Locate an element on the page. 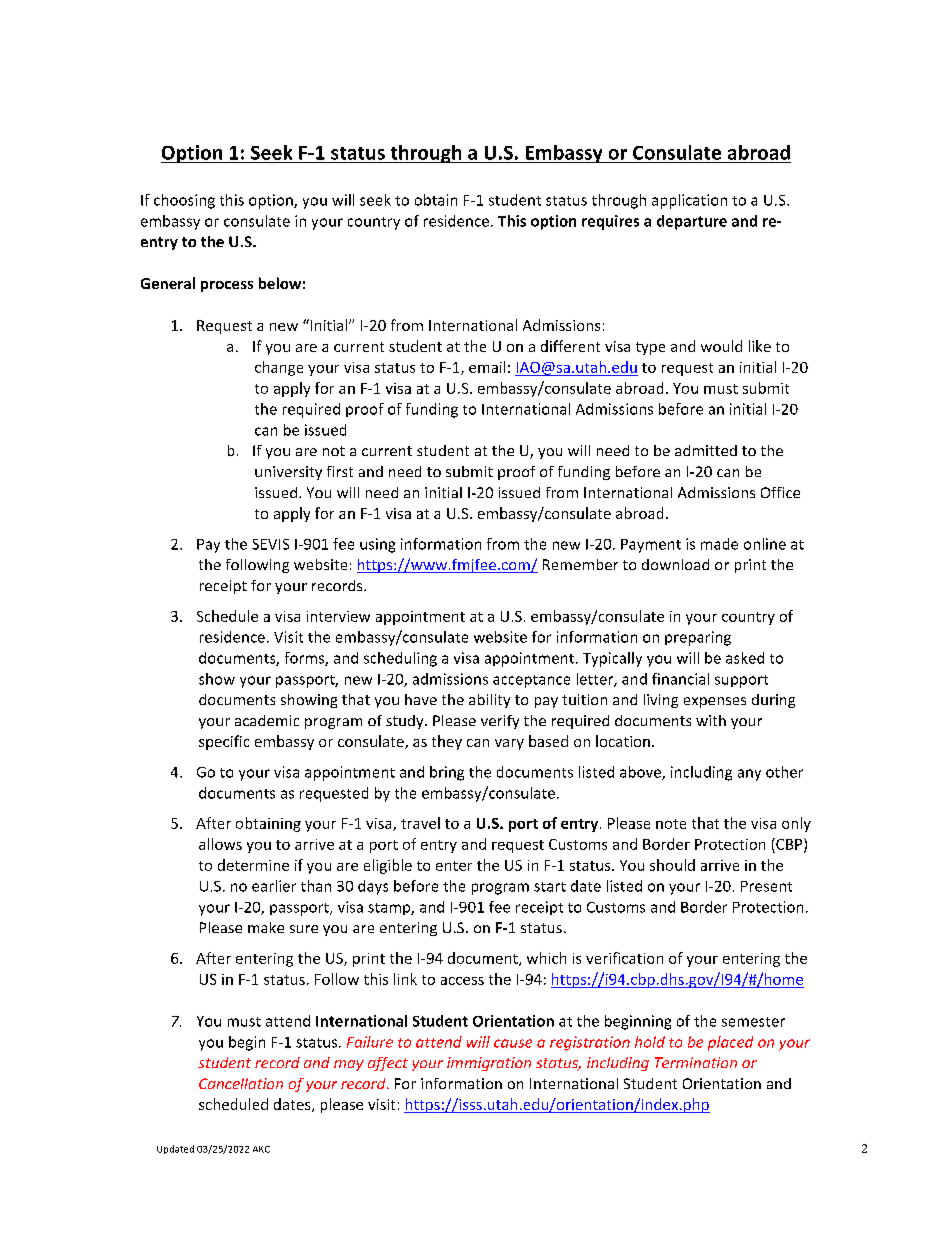  departure is located at coordinates (692, 222).
